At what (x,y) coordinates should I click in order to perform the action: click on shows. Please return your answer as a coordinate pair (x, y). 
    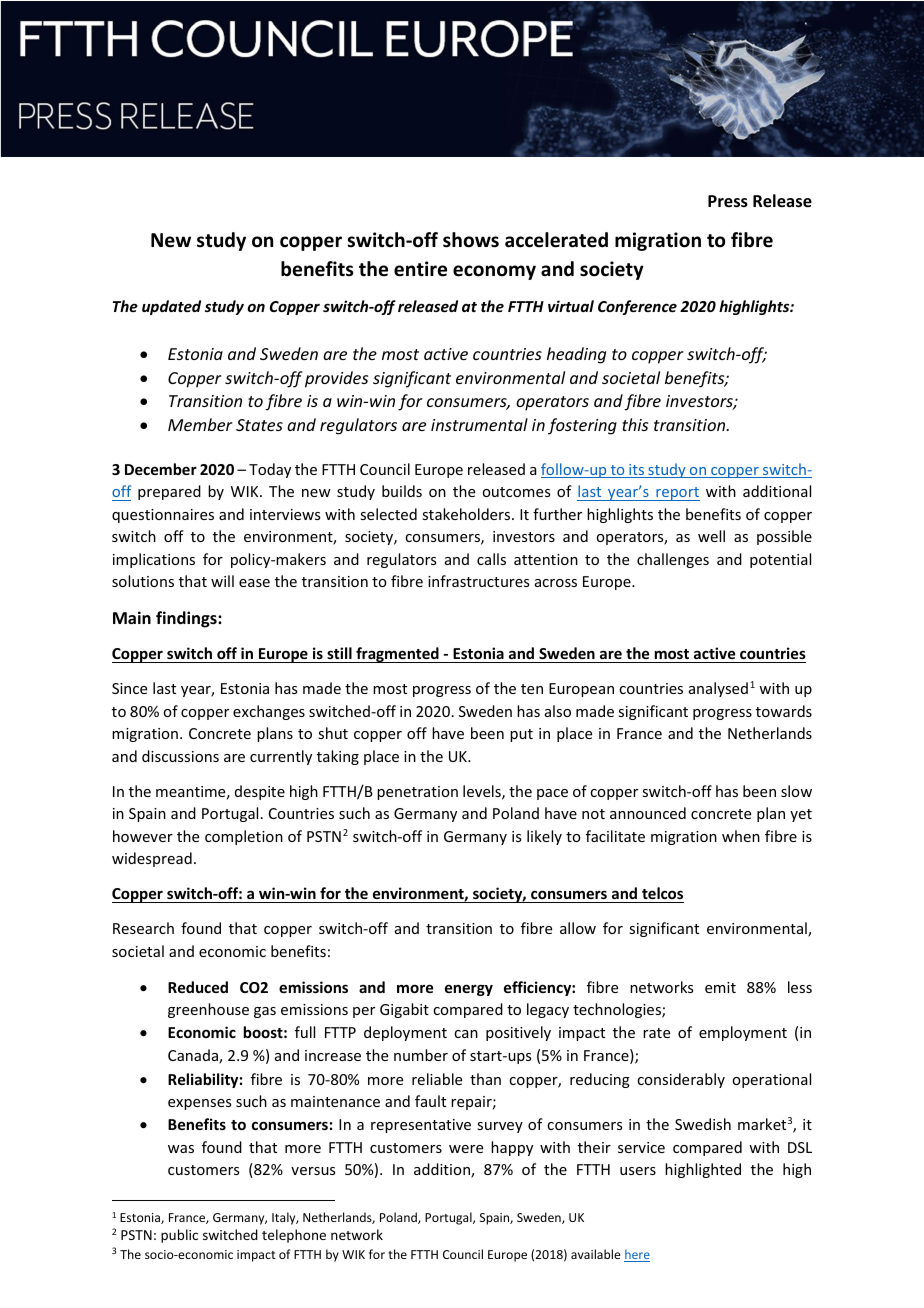
    Looking at the image, I should click on (471, 240).
